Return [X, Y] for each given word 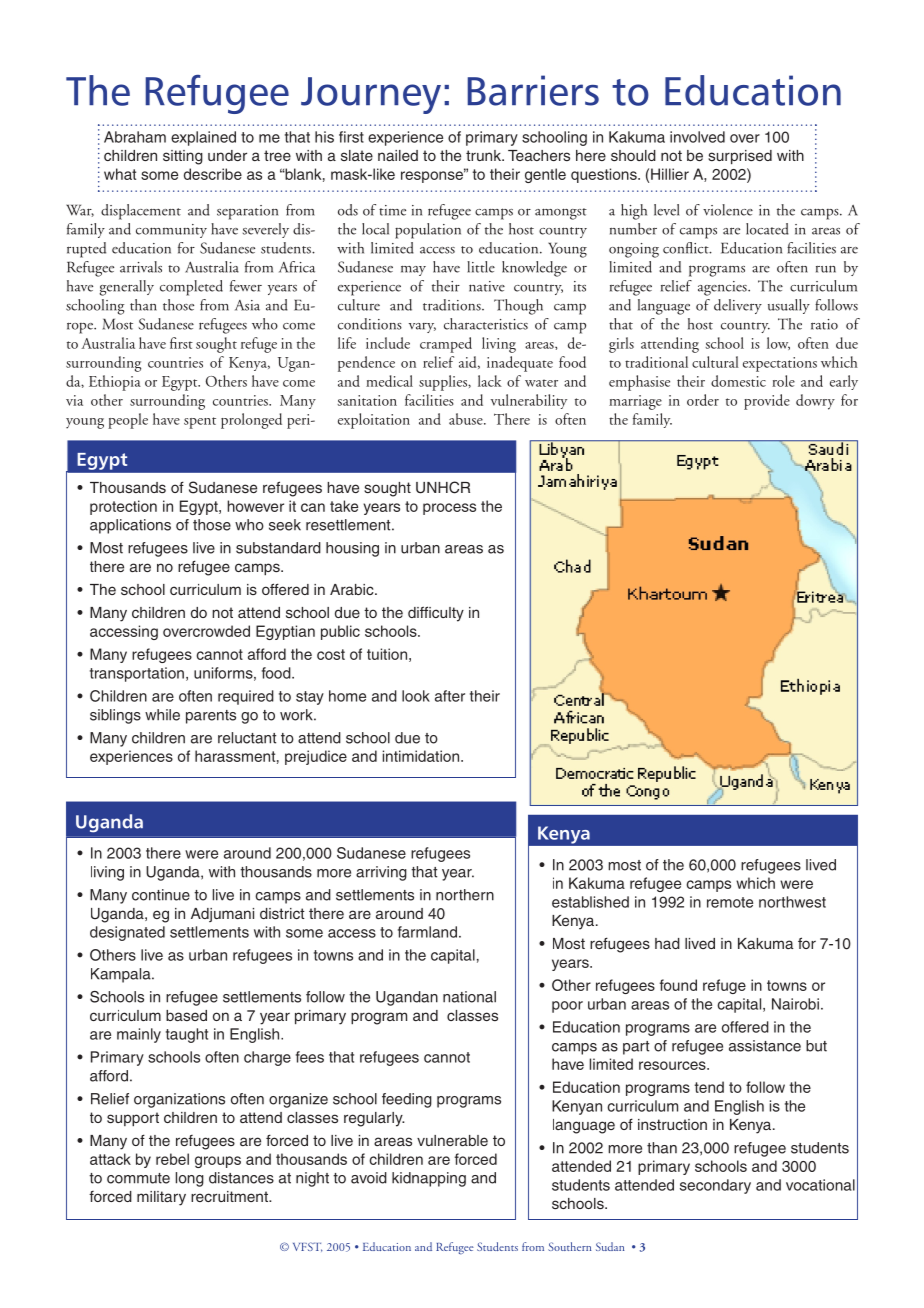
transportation [137, 674]
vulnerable [452, 1140]
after [450, 696]
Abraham [135, 137]
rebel [172, 1159]
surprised [740, 157]
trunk [484, 155]
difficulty [436, 614]
